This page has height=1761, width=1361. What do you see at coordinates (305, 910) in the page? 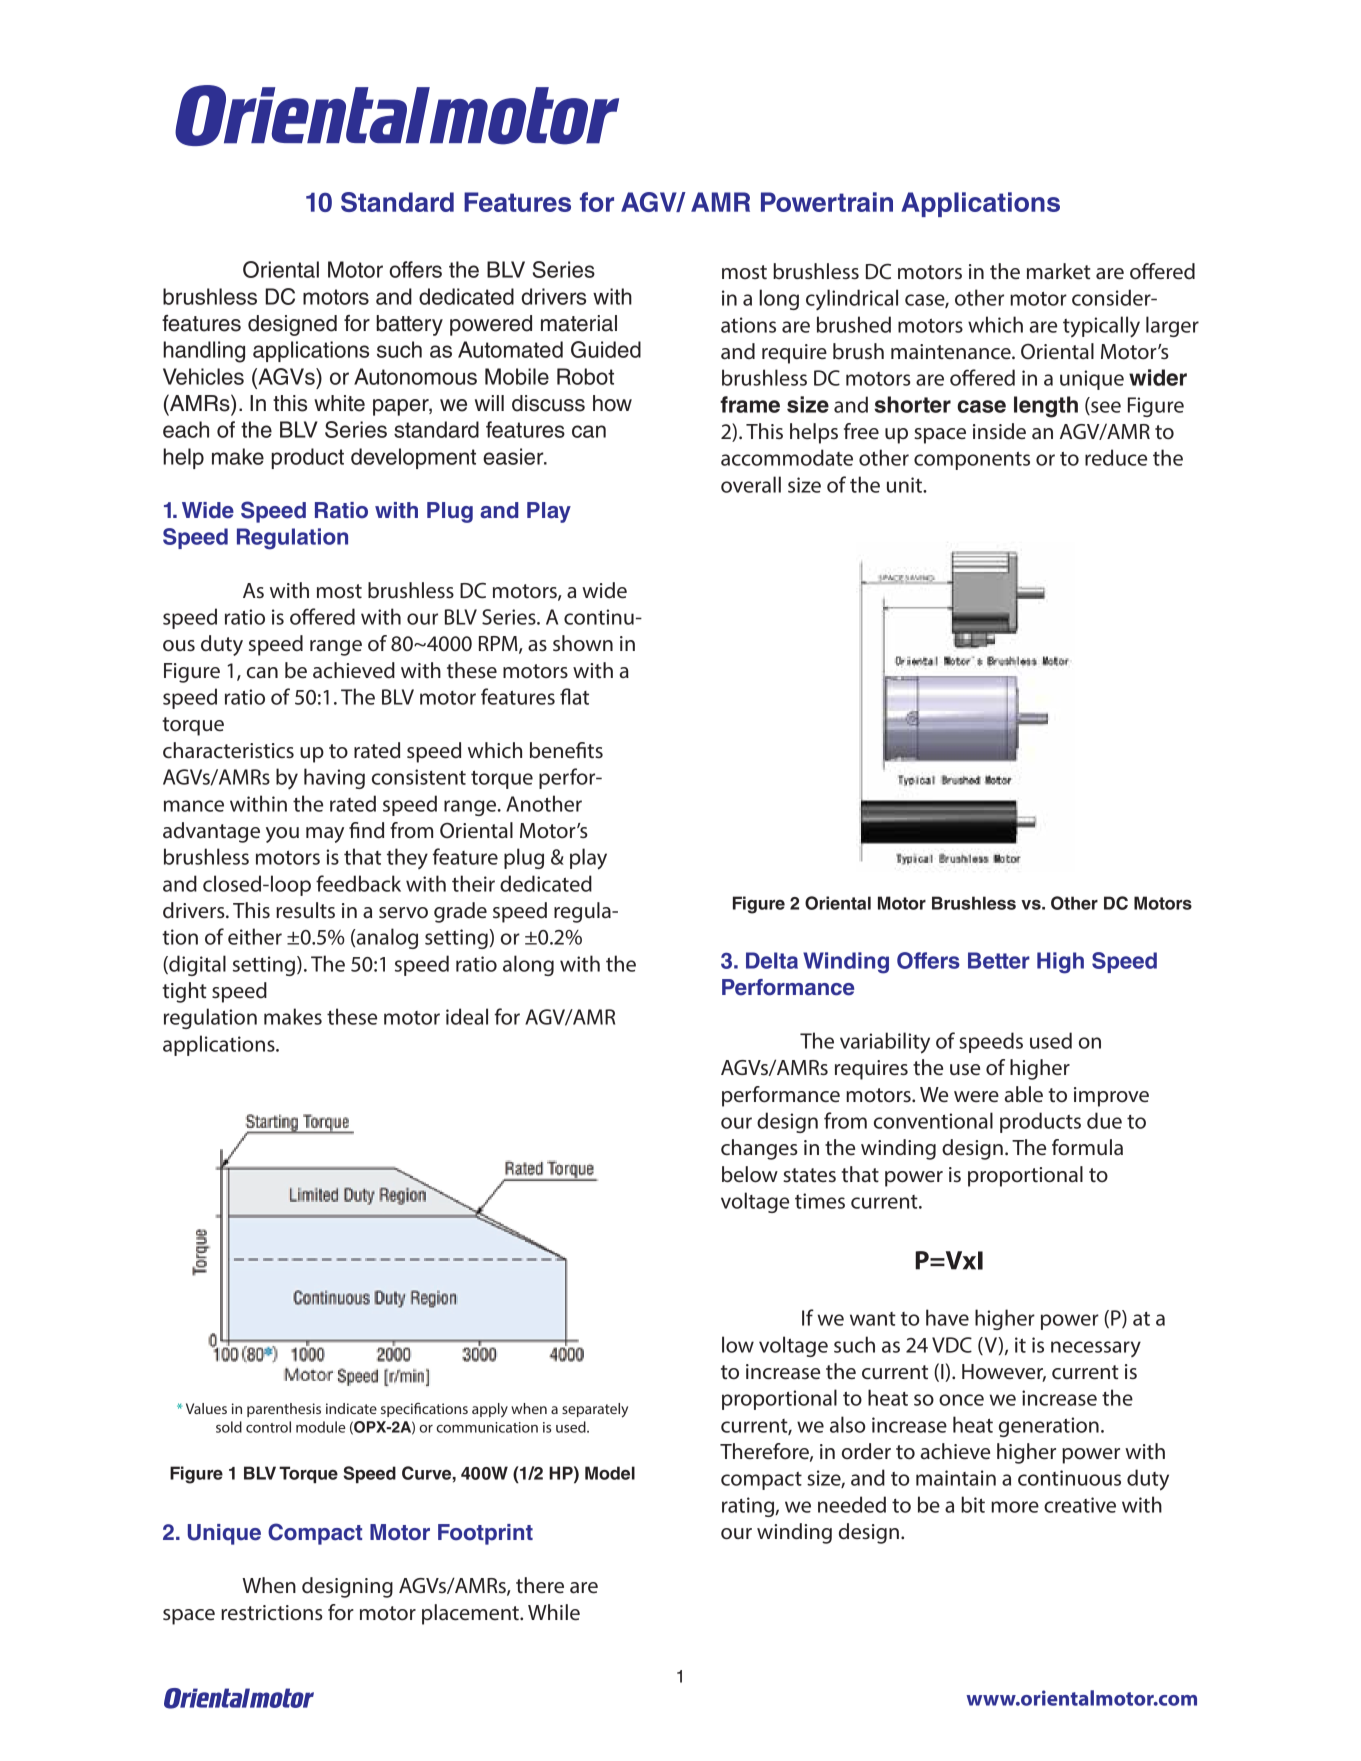
I see `results` at bounding box center [305, 910].
